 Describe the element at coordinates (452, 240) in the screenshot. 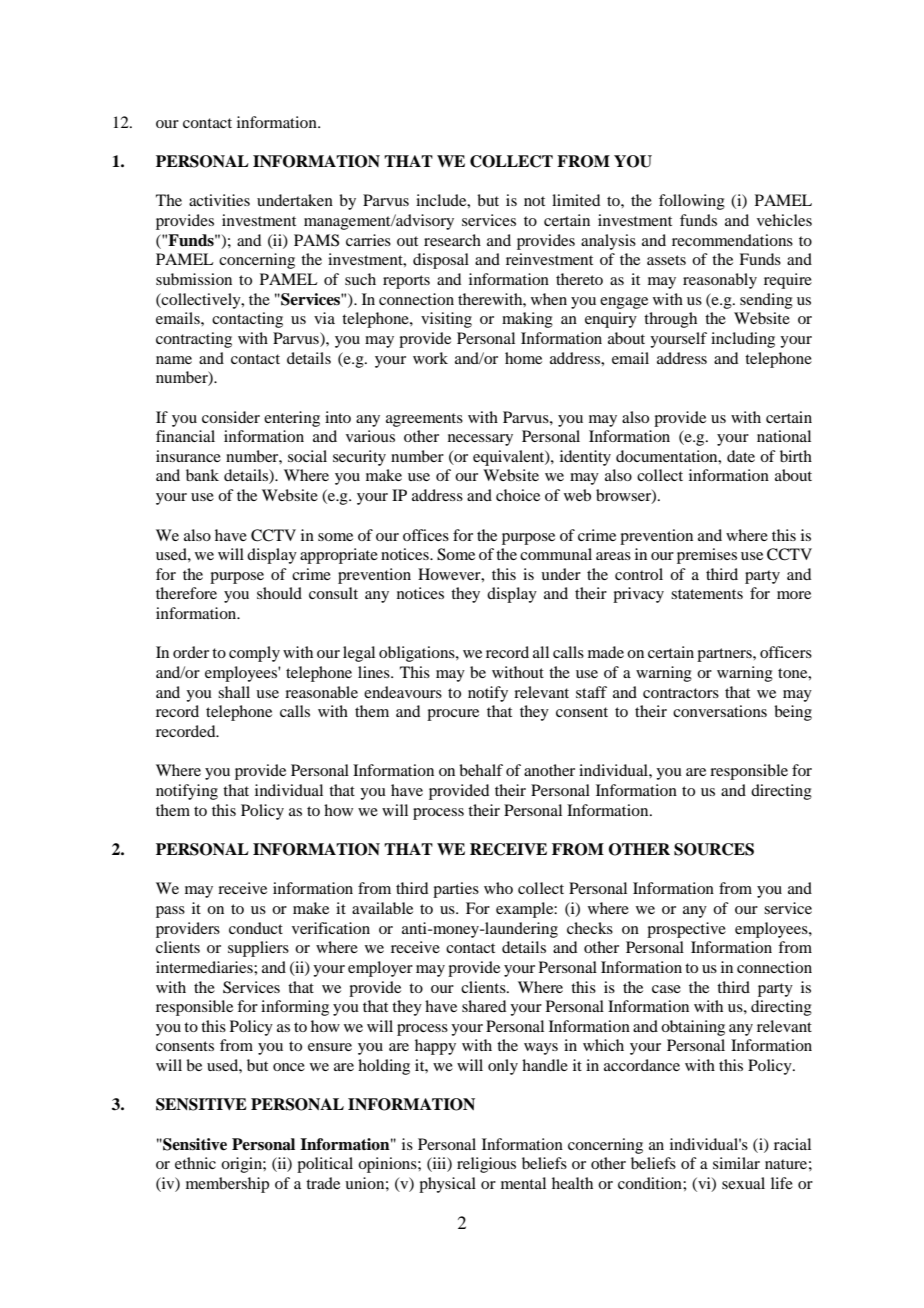

I see `research` at that location.
